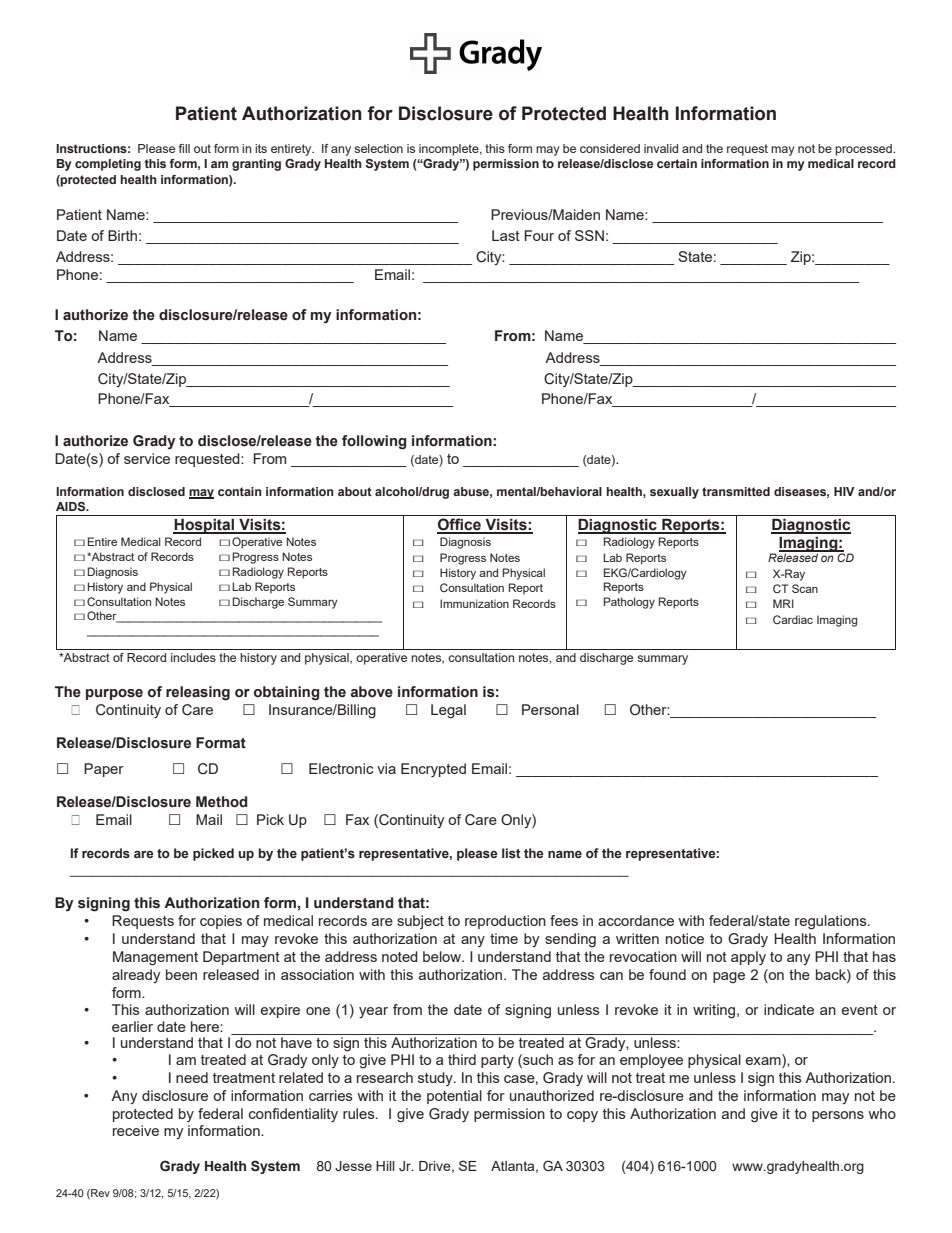 This image has width=952, height=1233. Describe the element at coordinates (832, 922) in the image. I see `regulations` at that location.
